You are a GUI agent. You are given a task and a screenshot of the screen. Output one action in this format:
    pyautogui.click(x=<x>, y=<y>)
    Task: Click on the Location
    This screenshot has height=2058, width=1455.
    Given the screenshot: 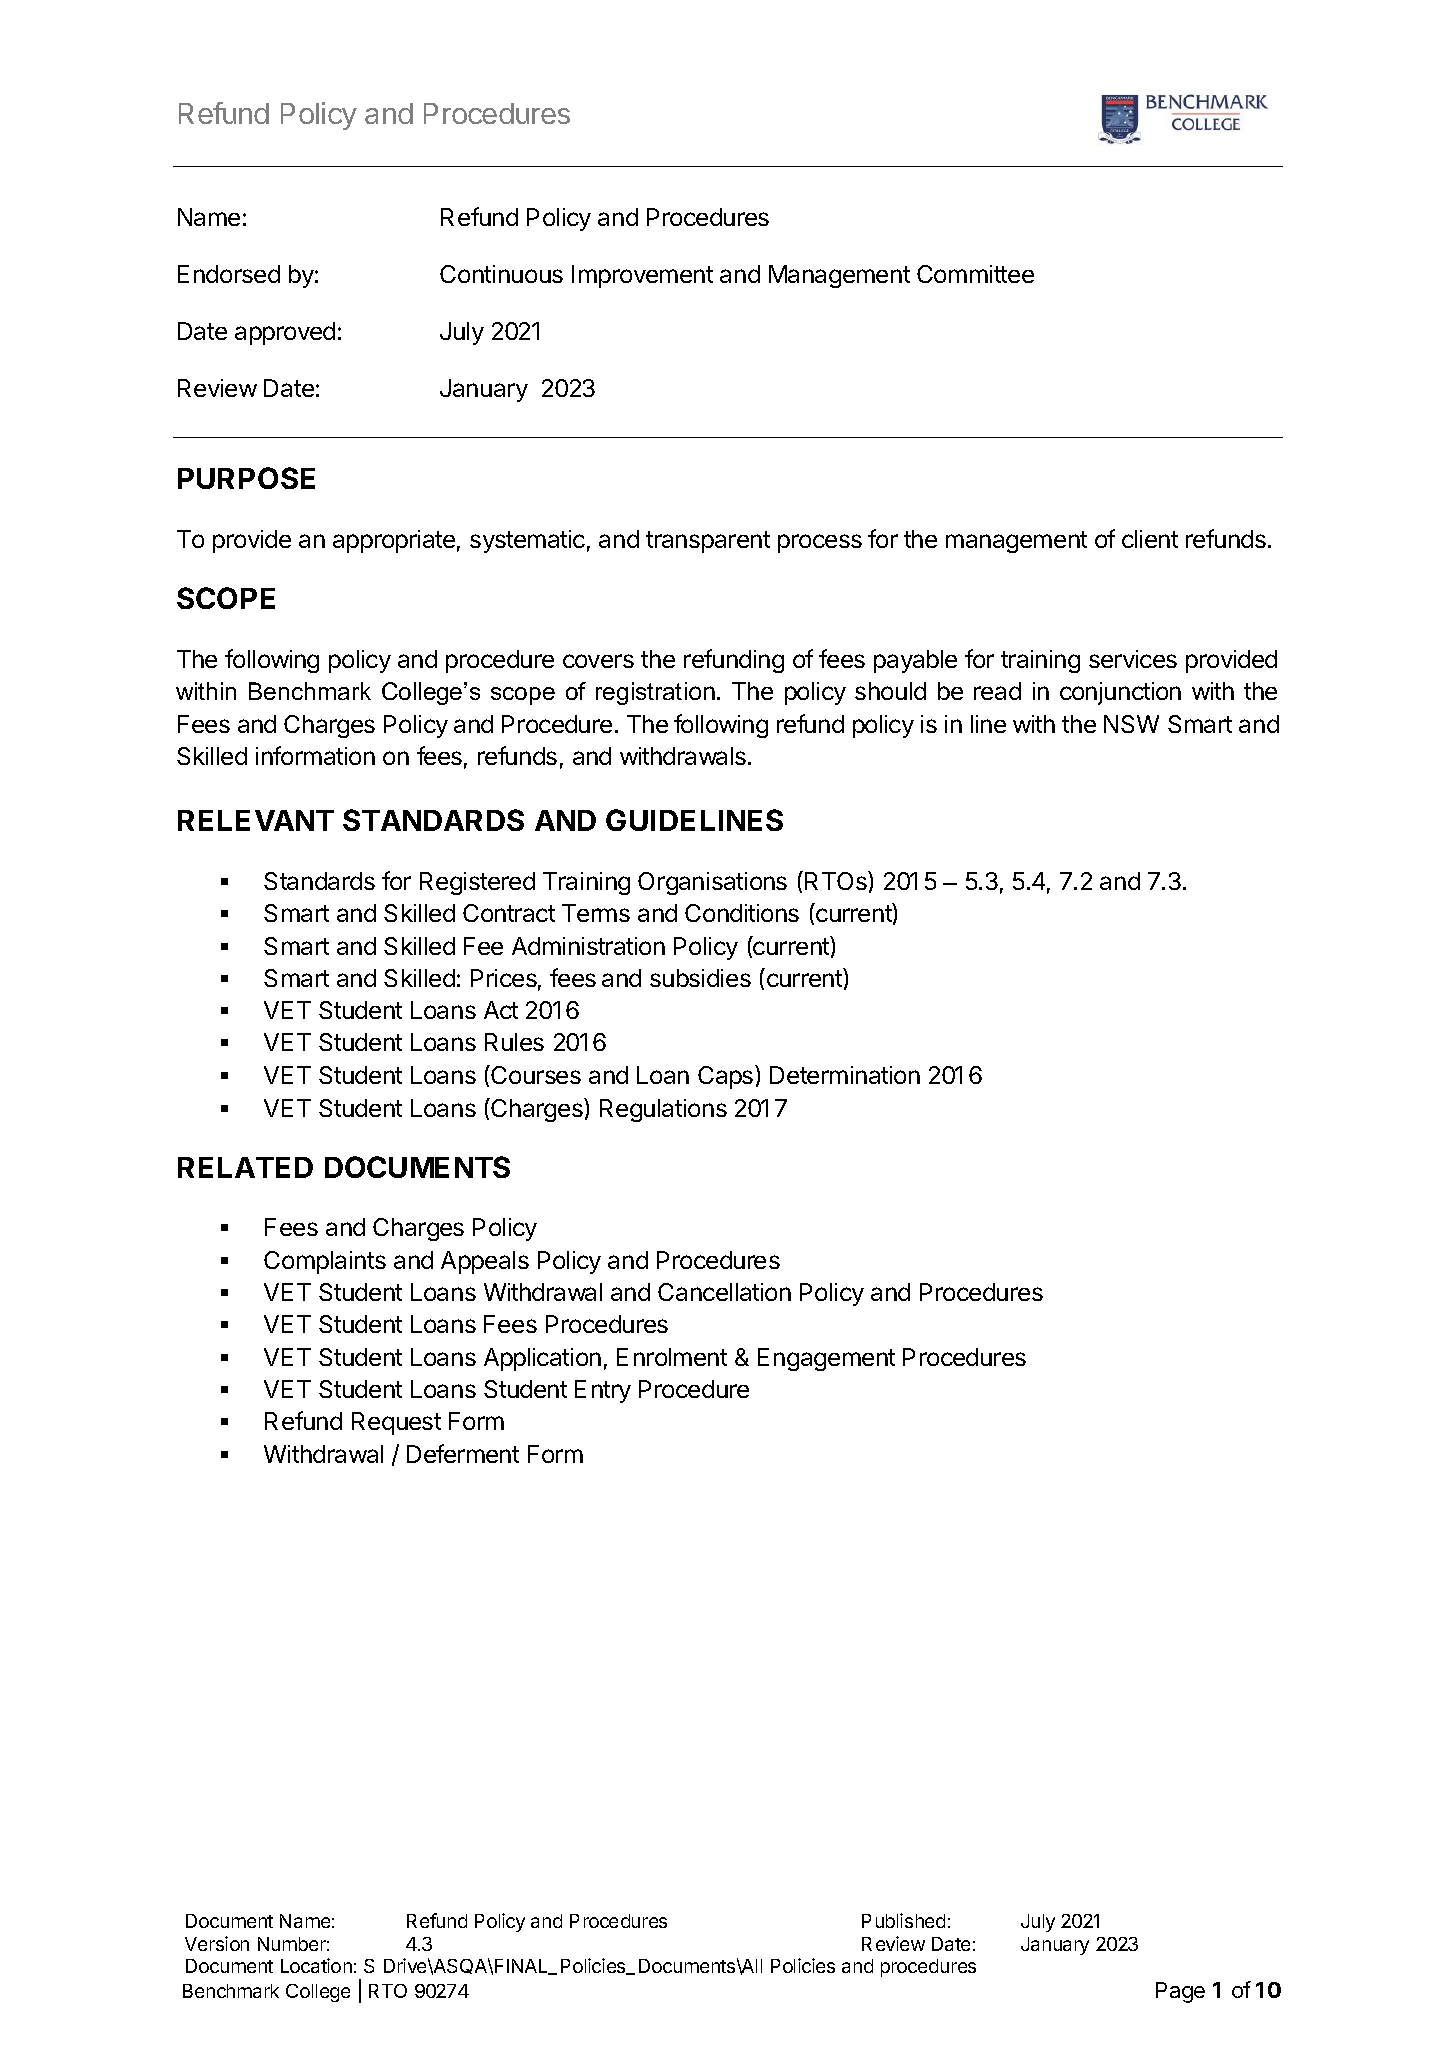 What is the action you would take?
    pyautogui.click(x=316, y=1965)
